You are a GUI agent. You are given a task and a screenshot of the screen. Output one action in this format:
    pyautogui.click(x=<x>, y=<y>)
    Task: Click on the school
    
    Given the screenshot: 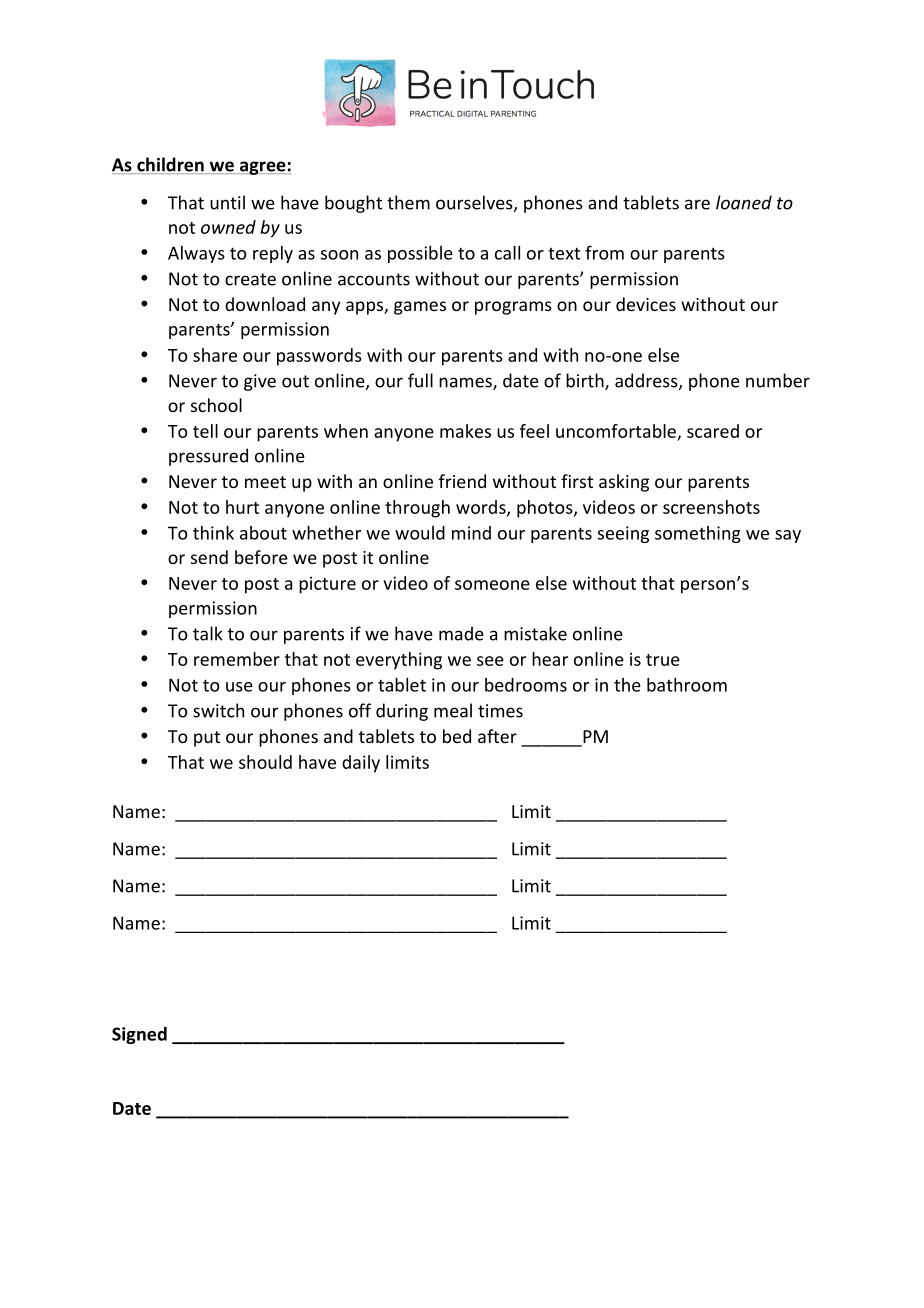 What is the action you would take?
    pyautogui.click(x=216, y=405)
